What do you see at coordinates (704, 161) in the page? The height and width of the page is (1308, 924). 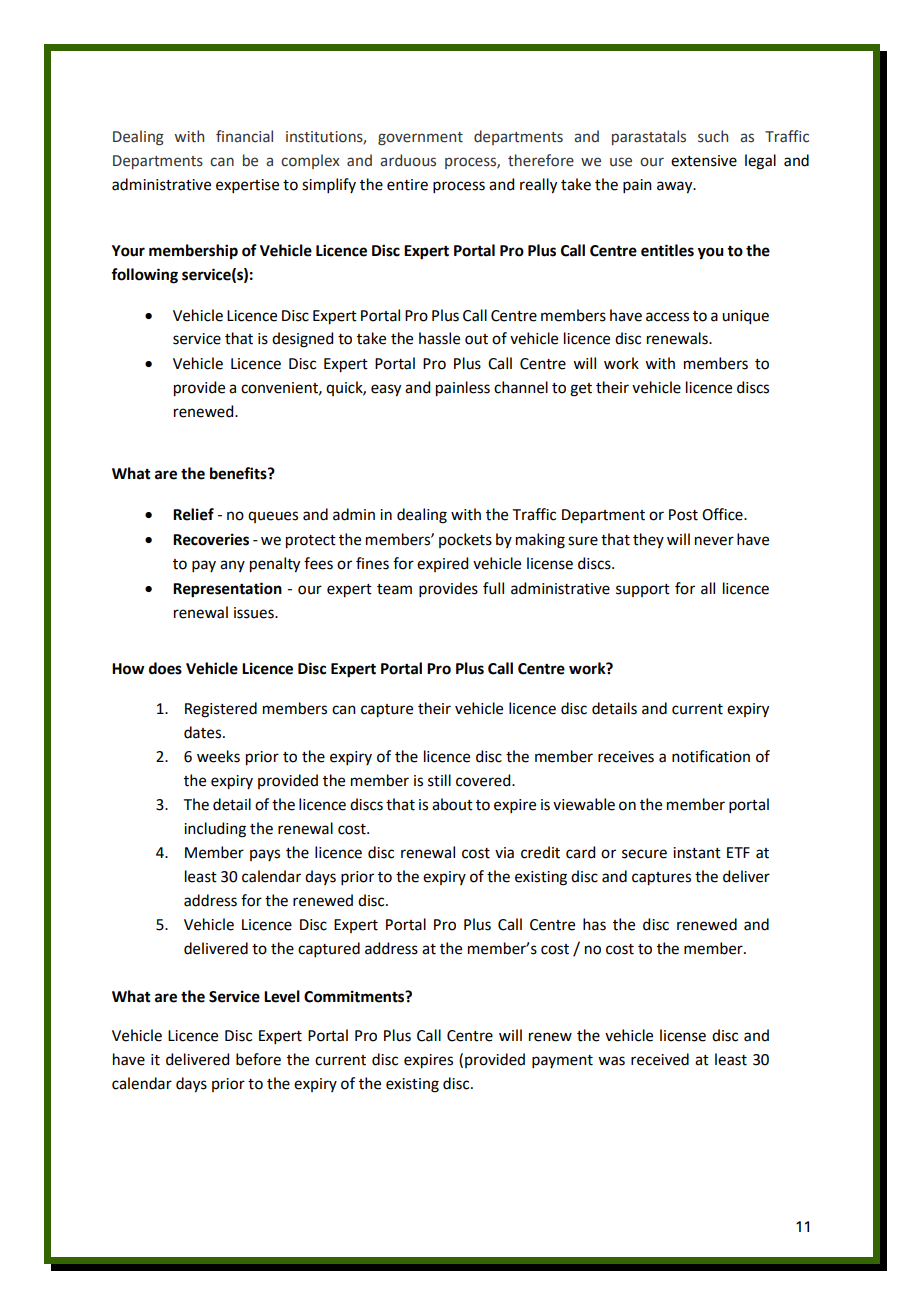 I see `extensive` at bounding box center [704, 161].
